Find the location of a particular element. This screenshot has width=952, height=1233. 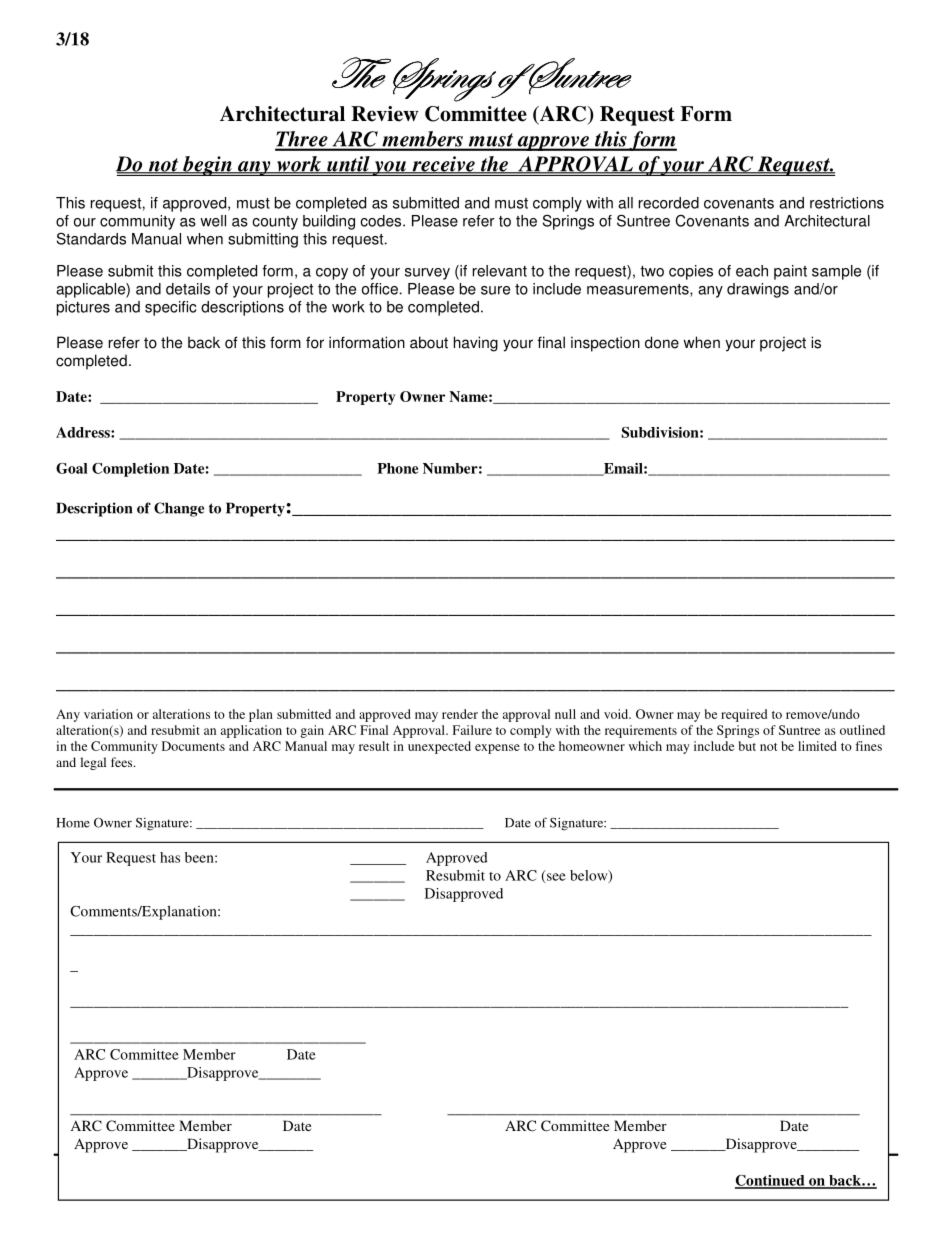

receive is located at coordinates (443, 165).
